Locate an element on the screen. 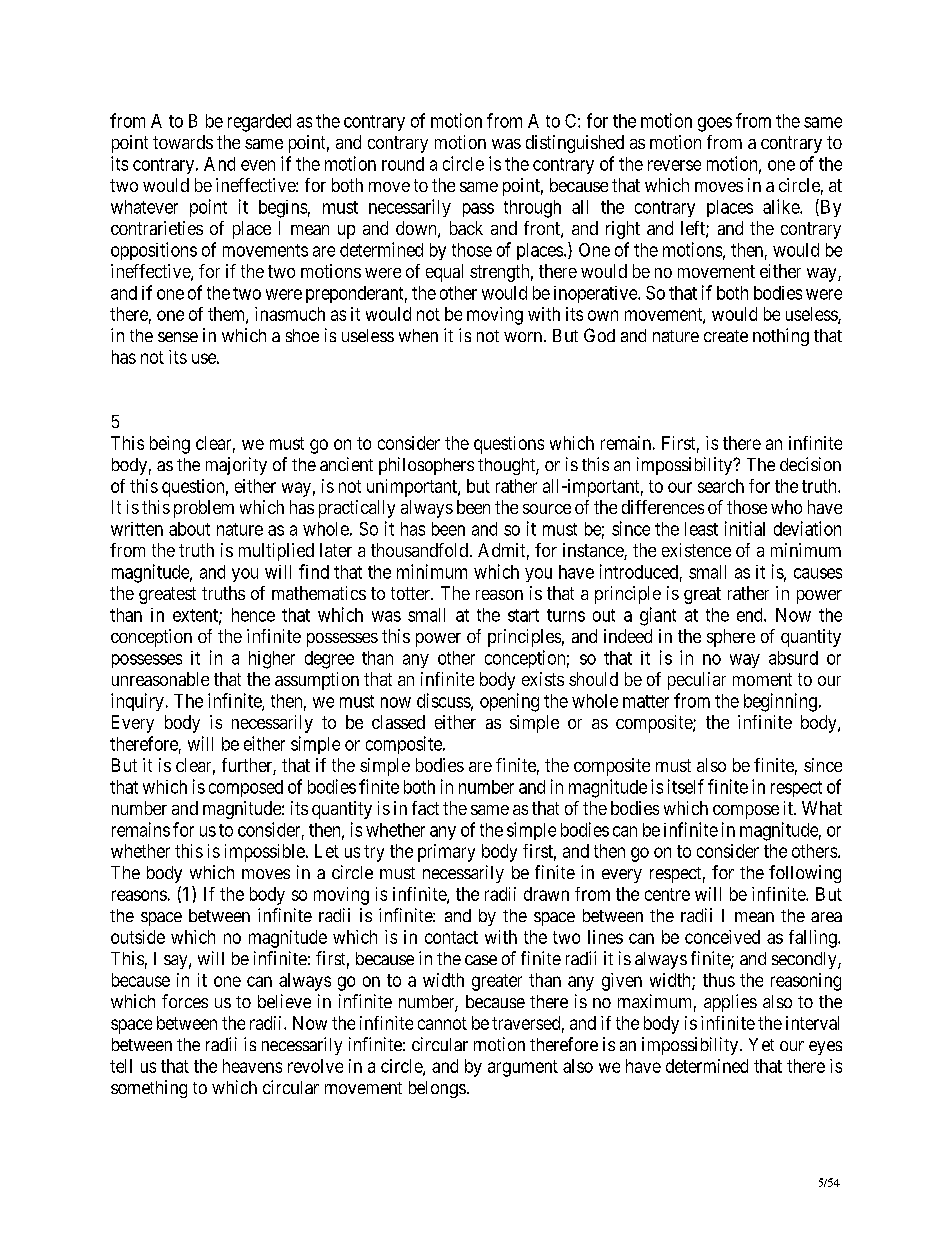 The image size is (952, 1233). round is located at coordinates (403, 164).
